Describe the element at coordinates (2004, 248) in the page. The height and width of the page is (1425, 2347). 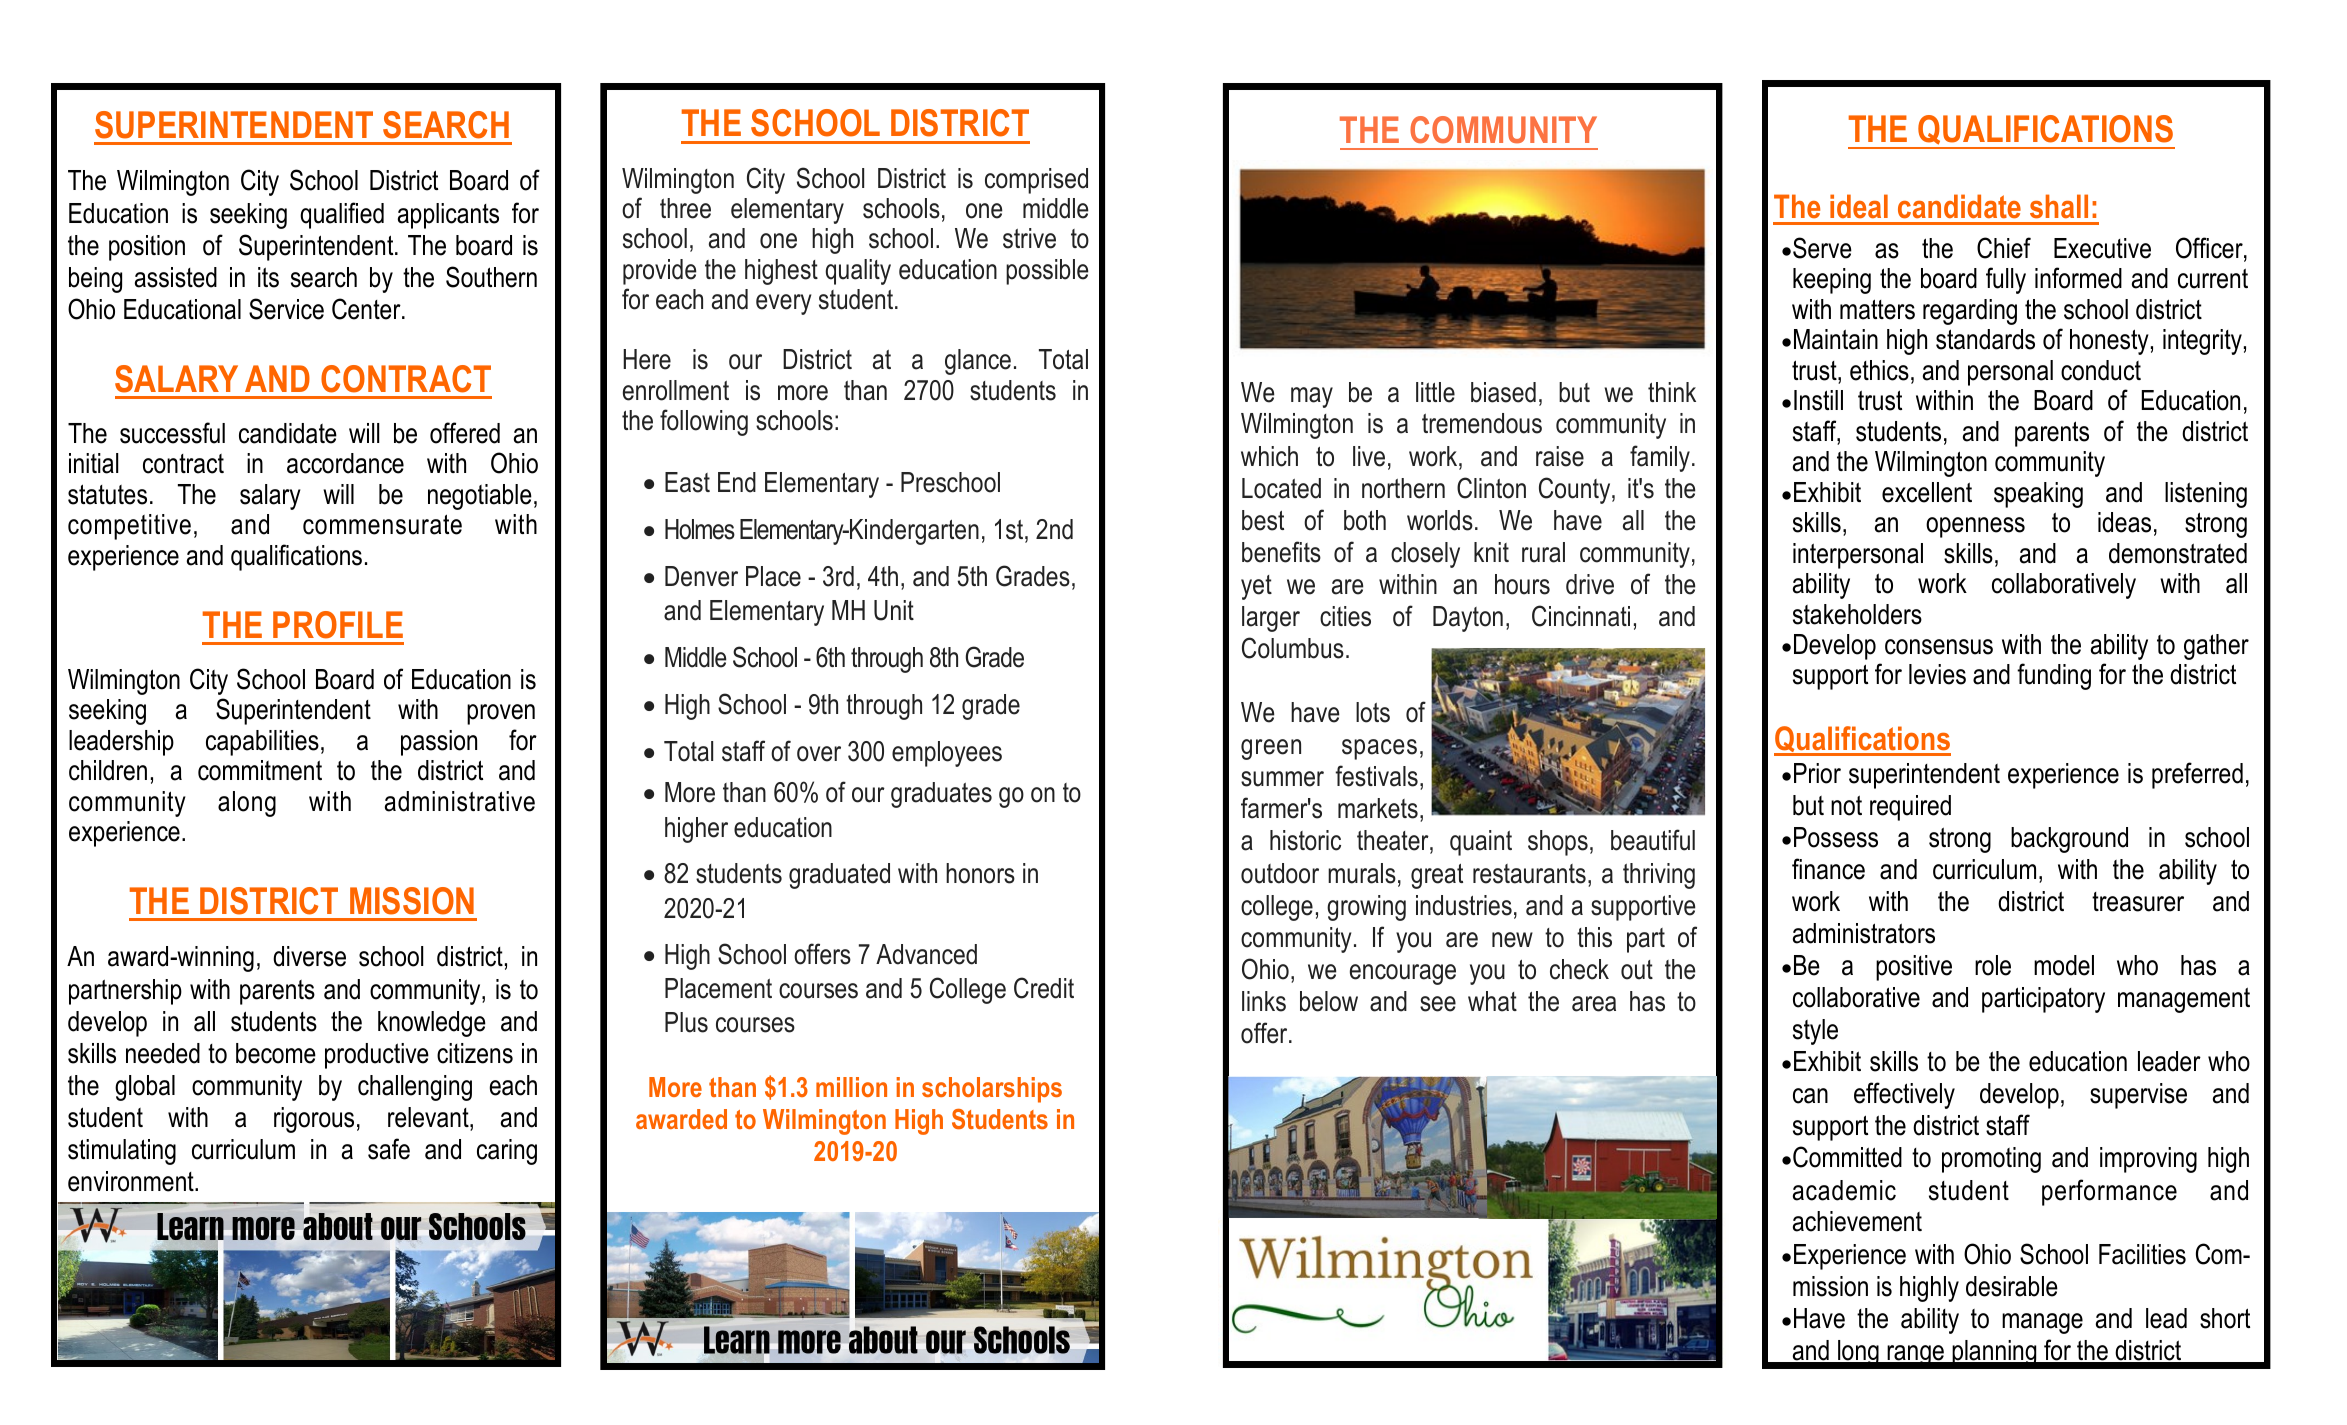
I see `Chief` at that location.
